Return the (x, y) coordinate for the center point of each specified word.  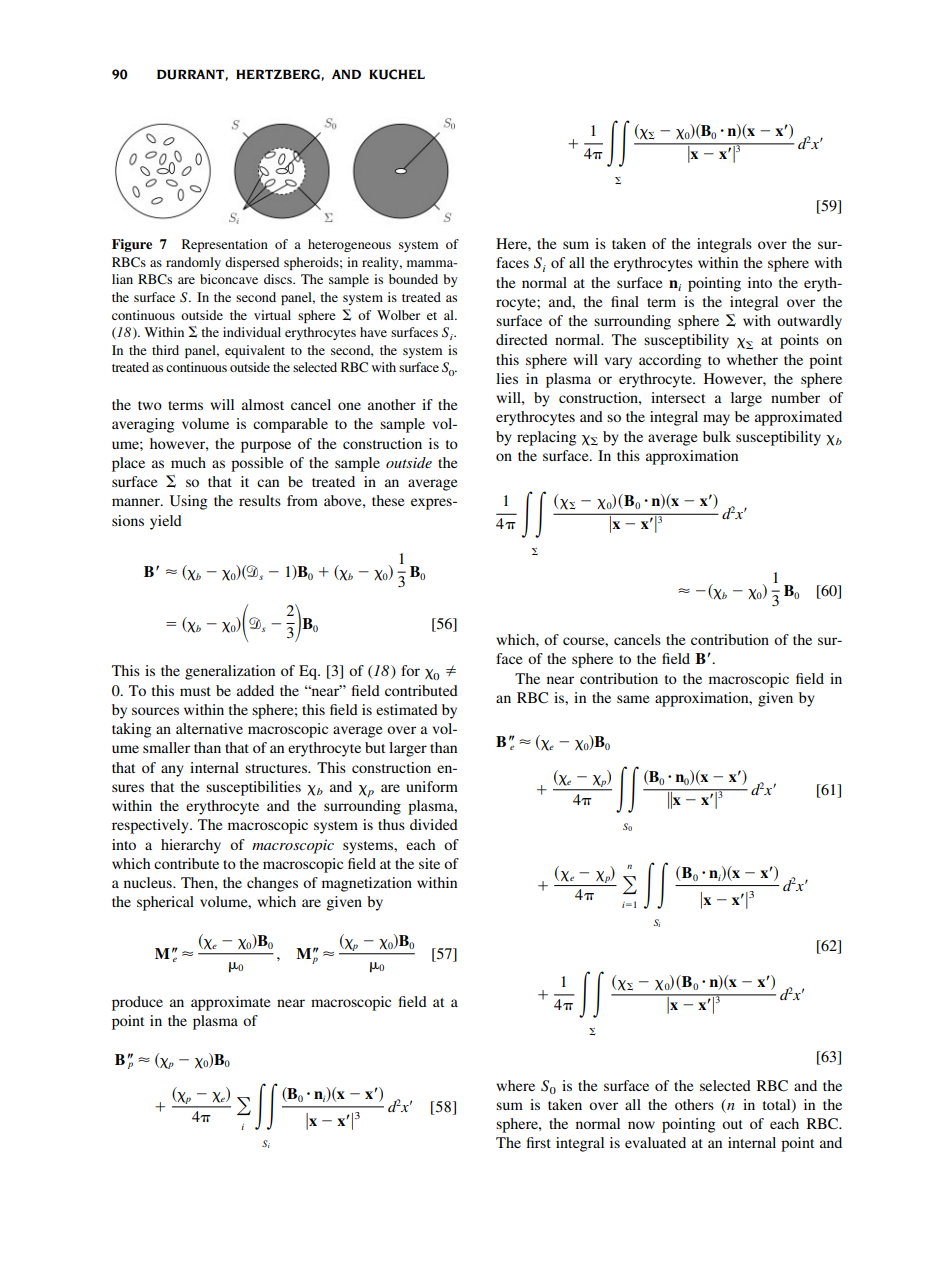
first (539, 1142)
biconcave (229, 279)
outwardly (809, 322)
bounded (413, 279)
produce (137, 1003)
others (694, 1104)
